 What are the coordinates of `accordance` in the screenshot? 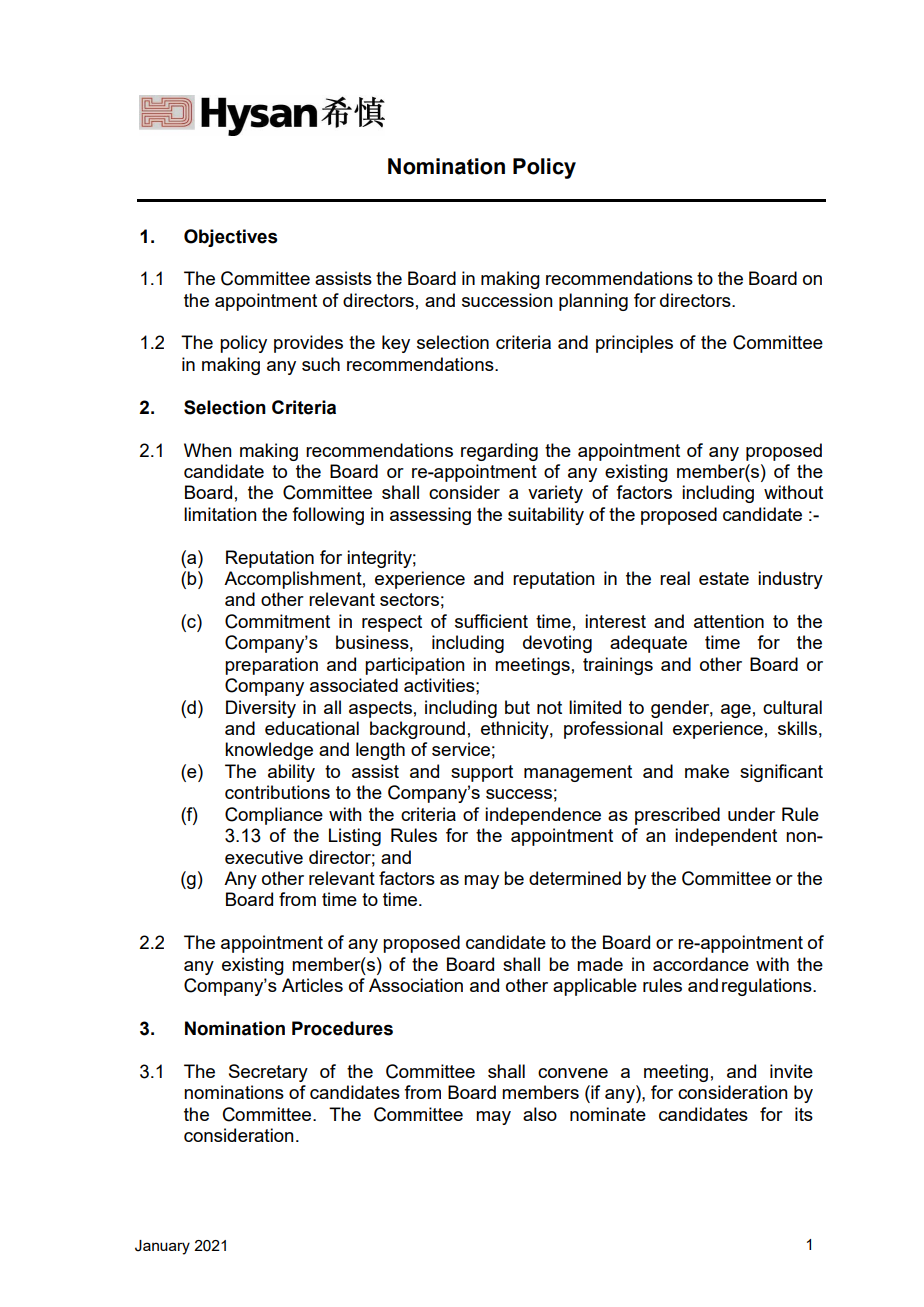 It's located at (701, 964).
